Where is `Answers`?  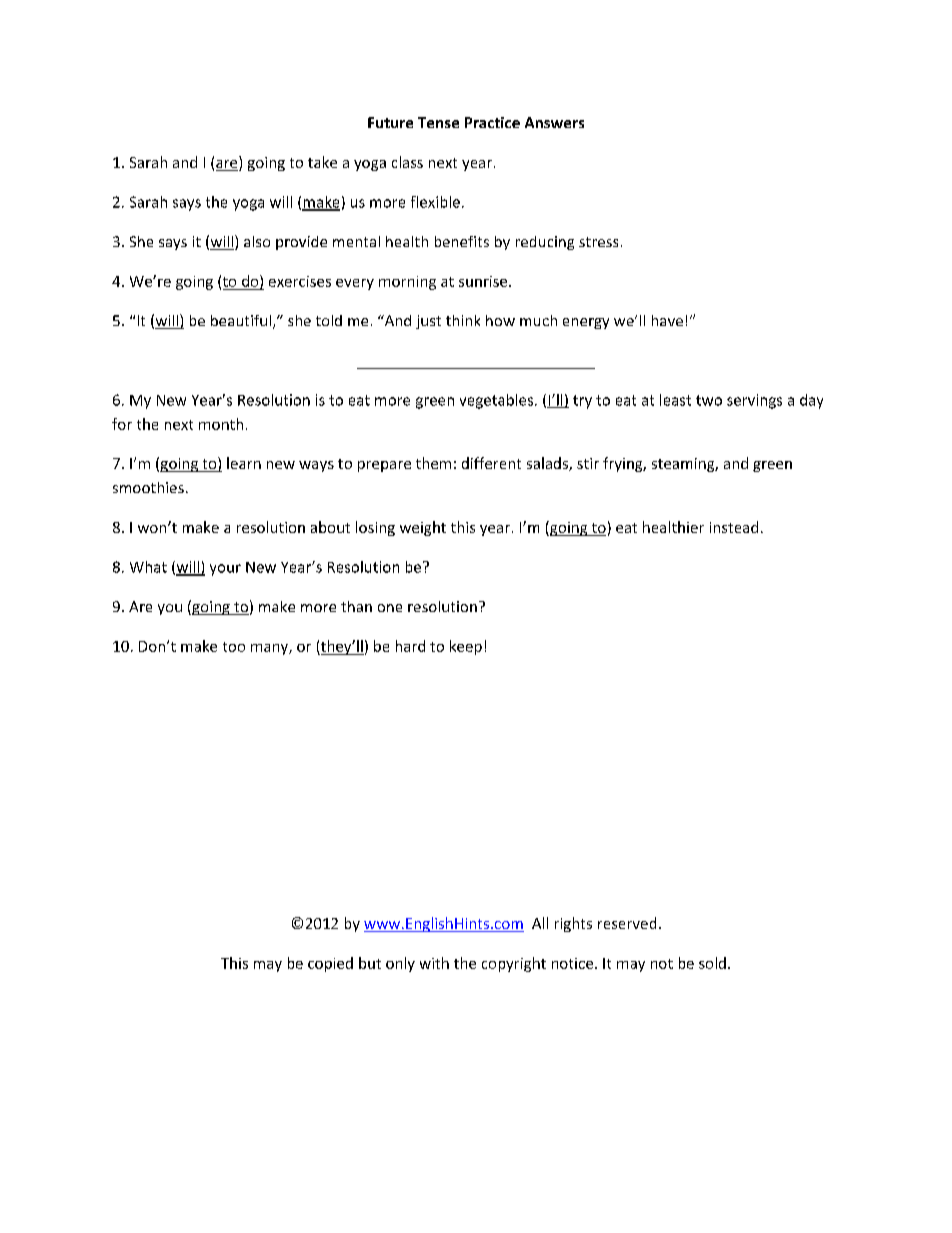 Answers is located at coordinates (554, 122).
